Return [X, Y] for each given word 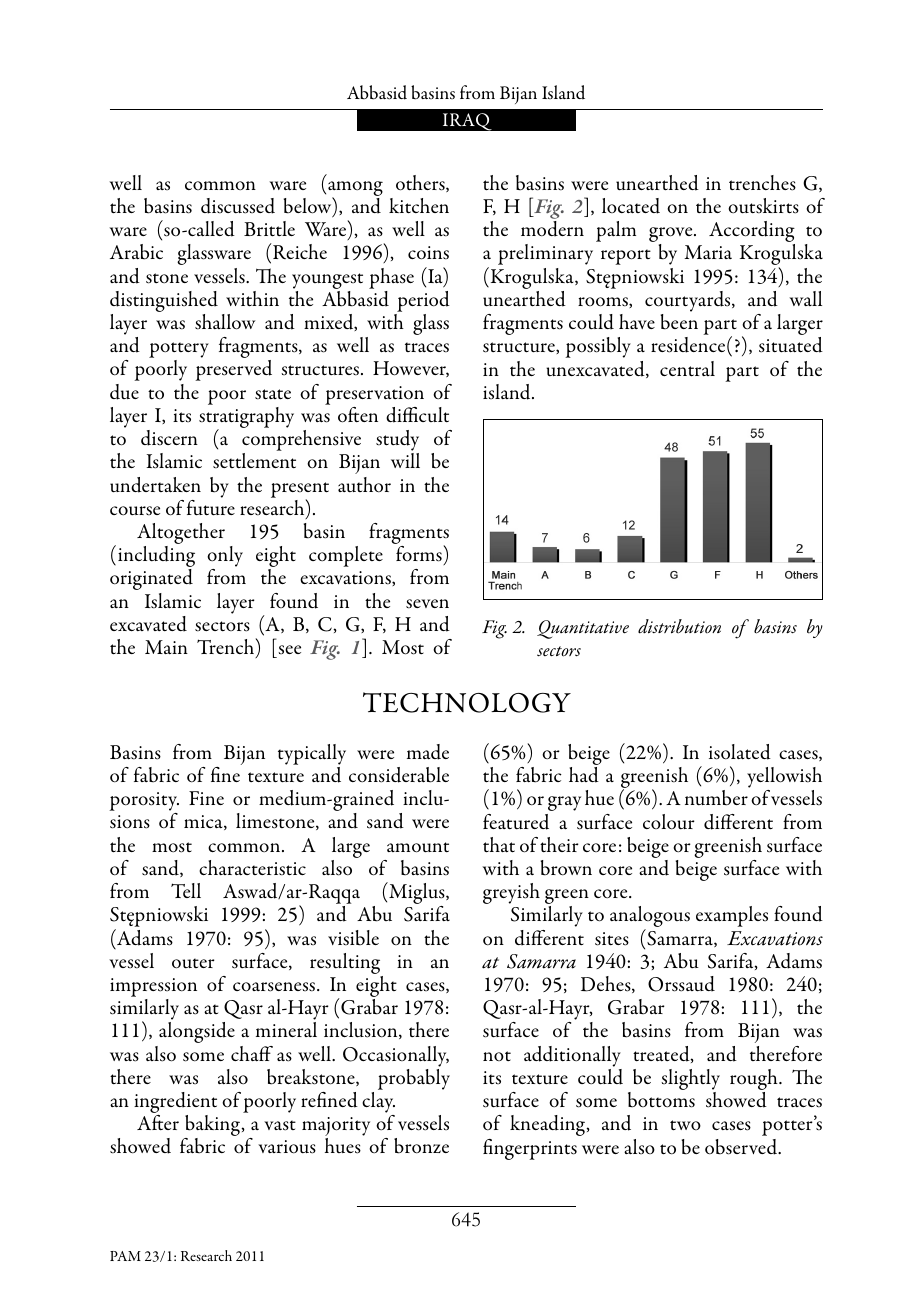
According [752, 233]
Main [166, 647]
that [499, 845]
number [716, 798]
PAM [125, 1256]
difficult [417, 415]
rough [755, 1081]
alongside [197, 1032]
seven [427, 604]
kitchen [419, 206]
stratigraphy [246, 419]
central [687, 369]
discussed [238, 206]
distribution [679, 626]
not [497, 1056]
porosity [144, 803]
